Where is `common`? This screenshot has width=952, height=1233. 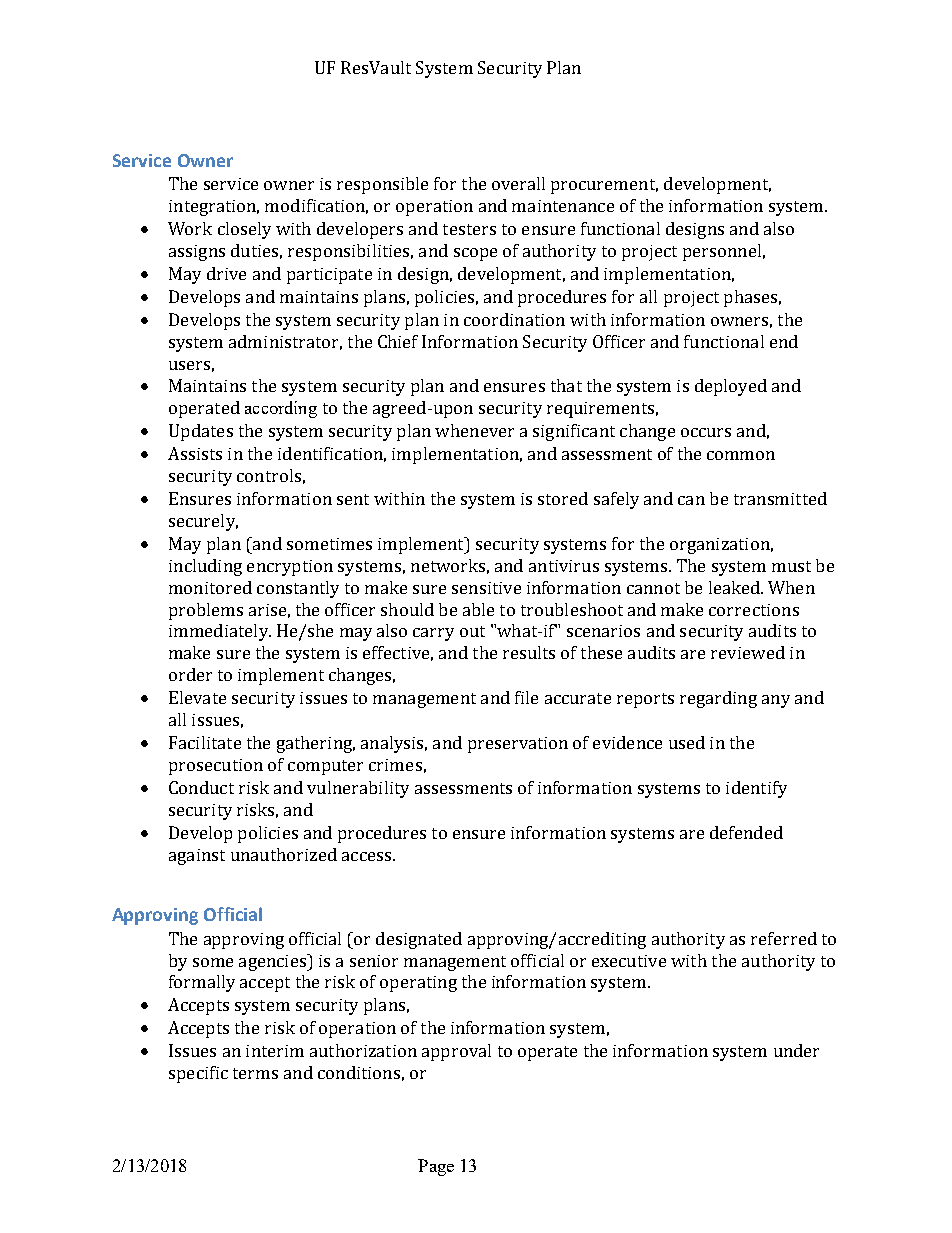 common is located at coordinates (741, 455).
